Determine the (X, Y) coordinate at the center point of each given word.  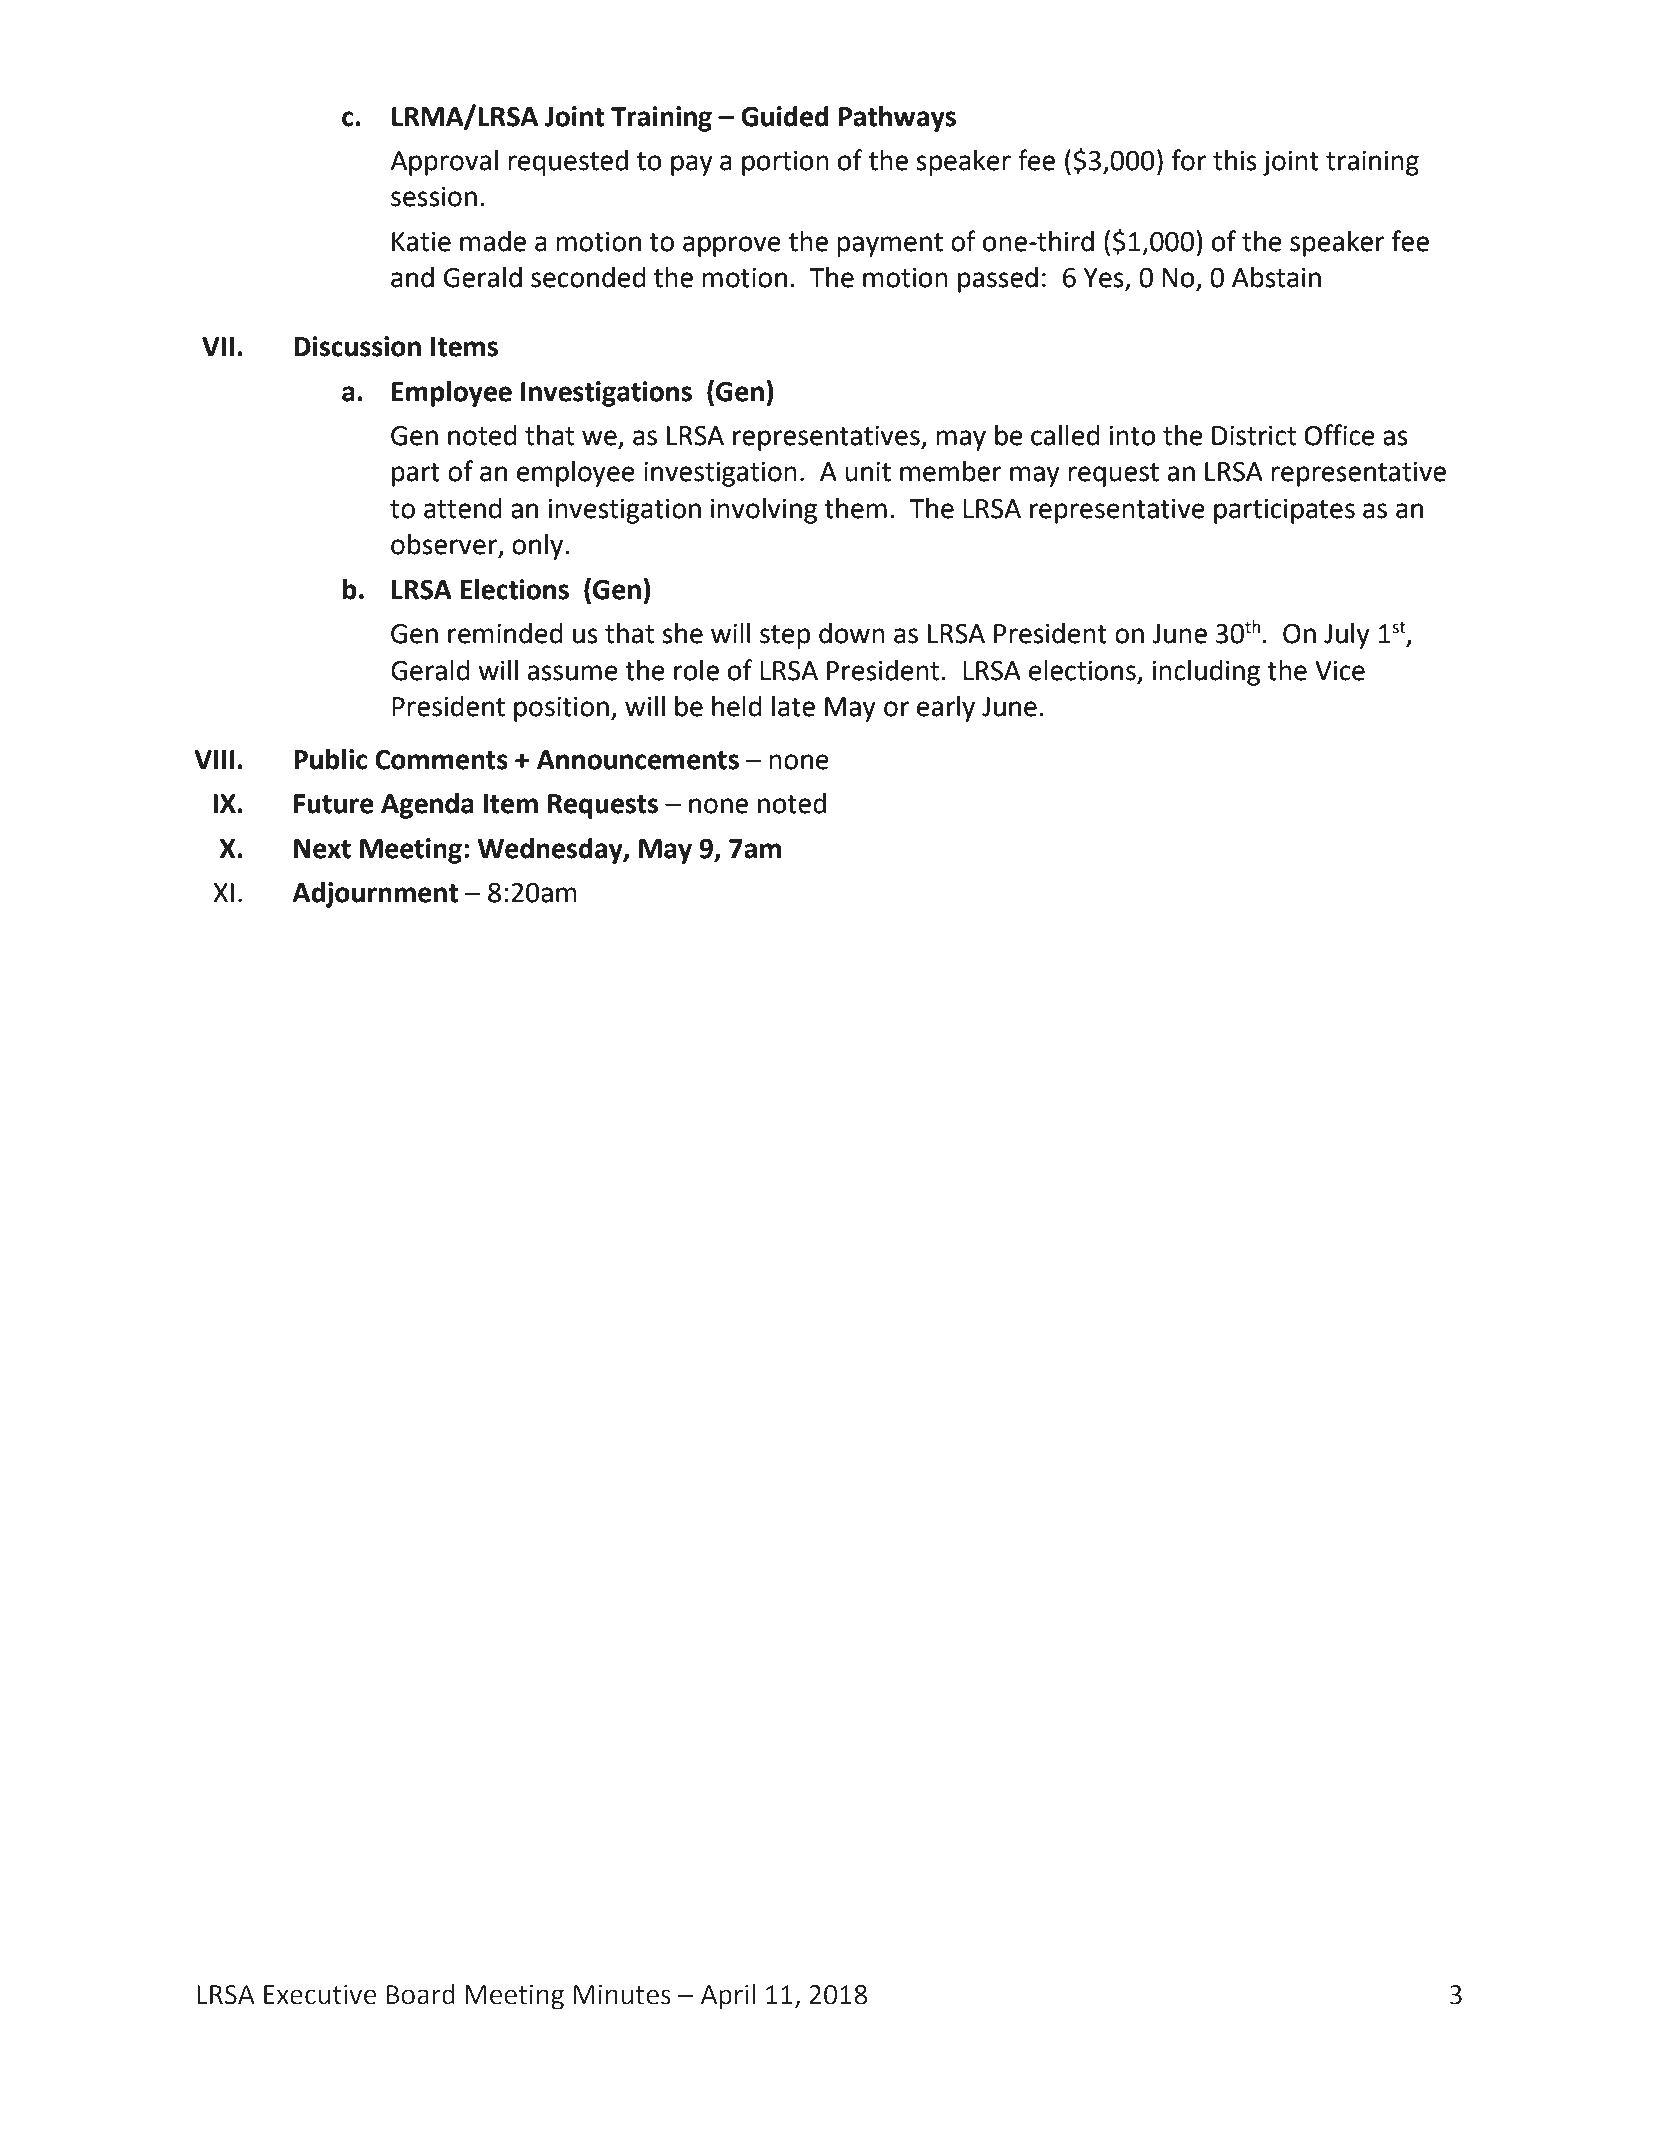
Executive (320, 1995)
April (728, 1997)
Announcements (638, 760)
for (1189, 160)
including (1206, 673)
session (434, 197)
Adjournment (375, 895)
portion (785, 163)
